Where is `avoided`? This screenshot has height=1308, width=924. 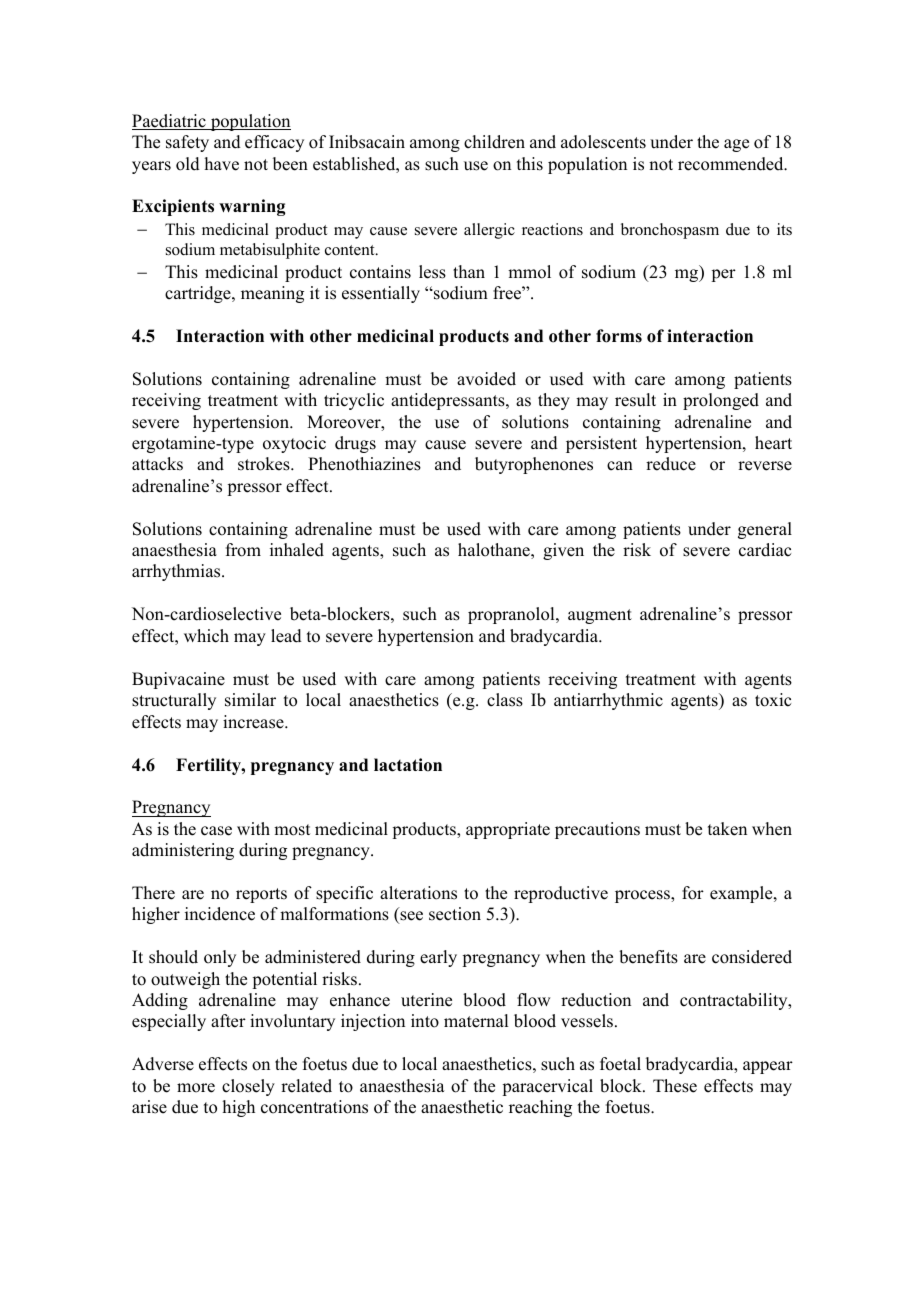
avoided is located at coordinates (486, 379).
